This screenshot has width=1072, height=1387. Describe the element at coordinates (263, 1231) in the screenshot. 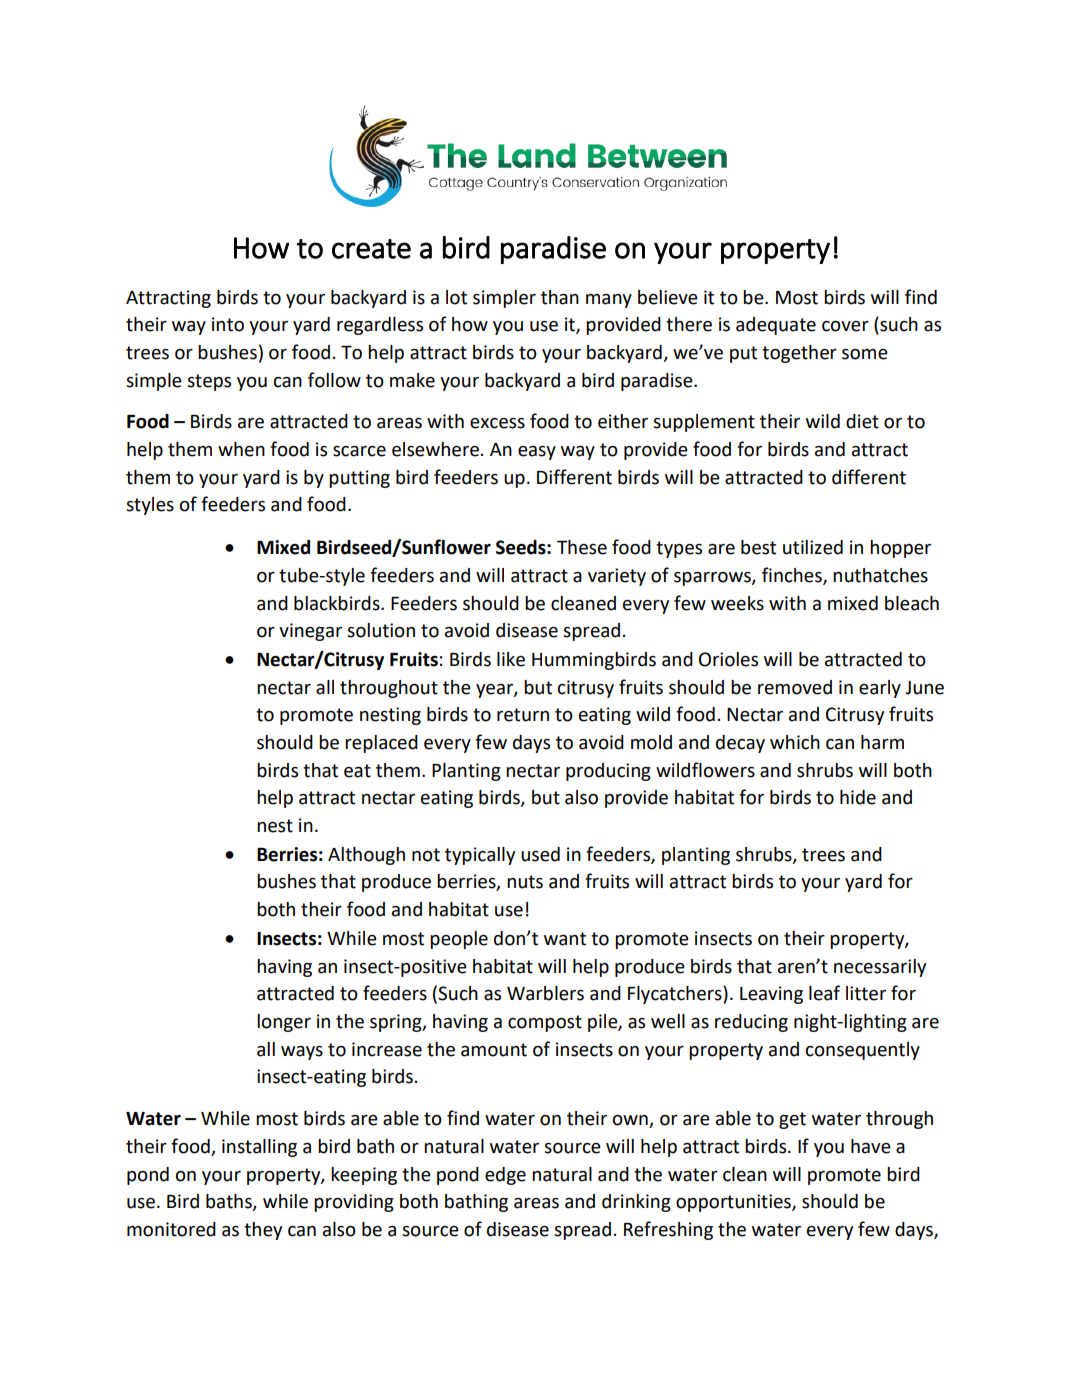

I see `they` at that location.
